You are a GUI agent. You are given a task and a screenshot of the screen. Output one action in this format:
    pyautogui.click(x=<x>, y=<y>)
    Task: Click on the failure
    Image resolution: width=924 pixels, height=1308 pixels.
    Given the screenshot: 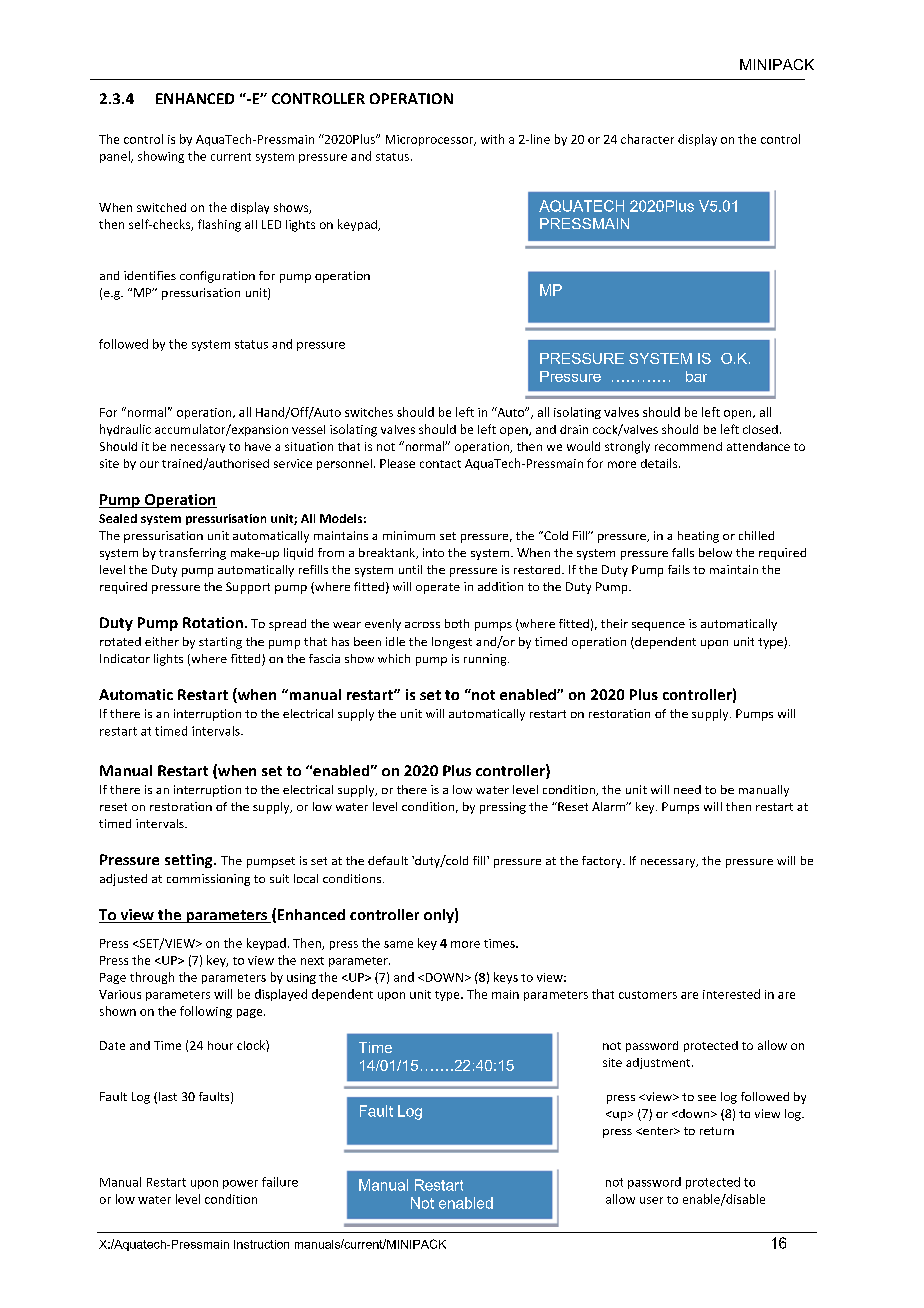 What is the action you would take?
    pyautogui.click(x=280, y=1182)
